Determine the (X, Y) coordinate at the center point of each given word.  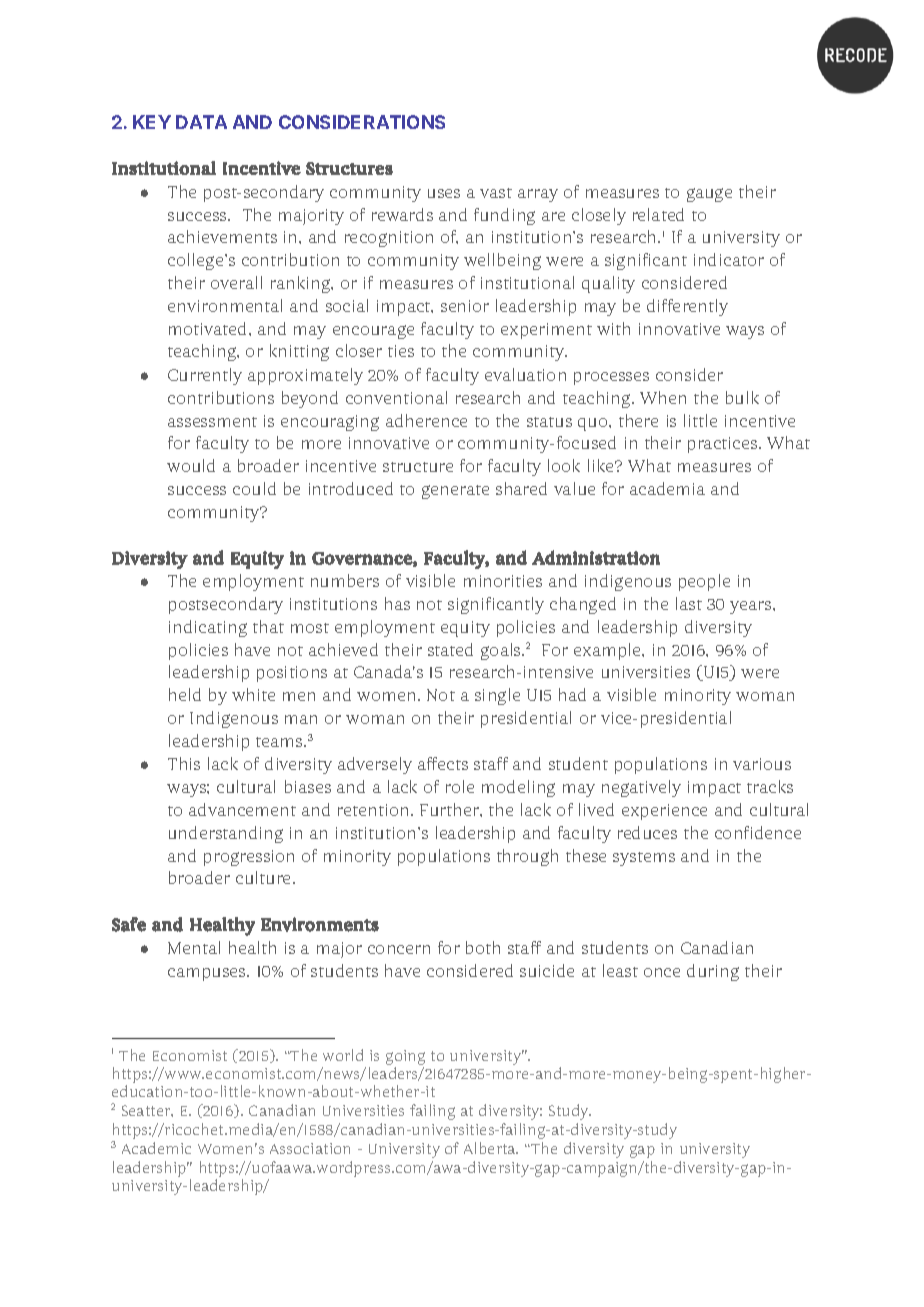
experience (664, 812)
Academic (156, 1148)
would (191, 465)
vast (496, 193)
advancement (242, 809)
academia (667, 488)
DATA (201, 122)
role (460, 786)
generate (455, 492)
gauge (709, 195)
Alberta (491, 1148)
